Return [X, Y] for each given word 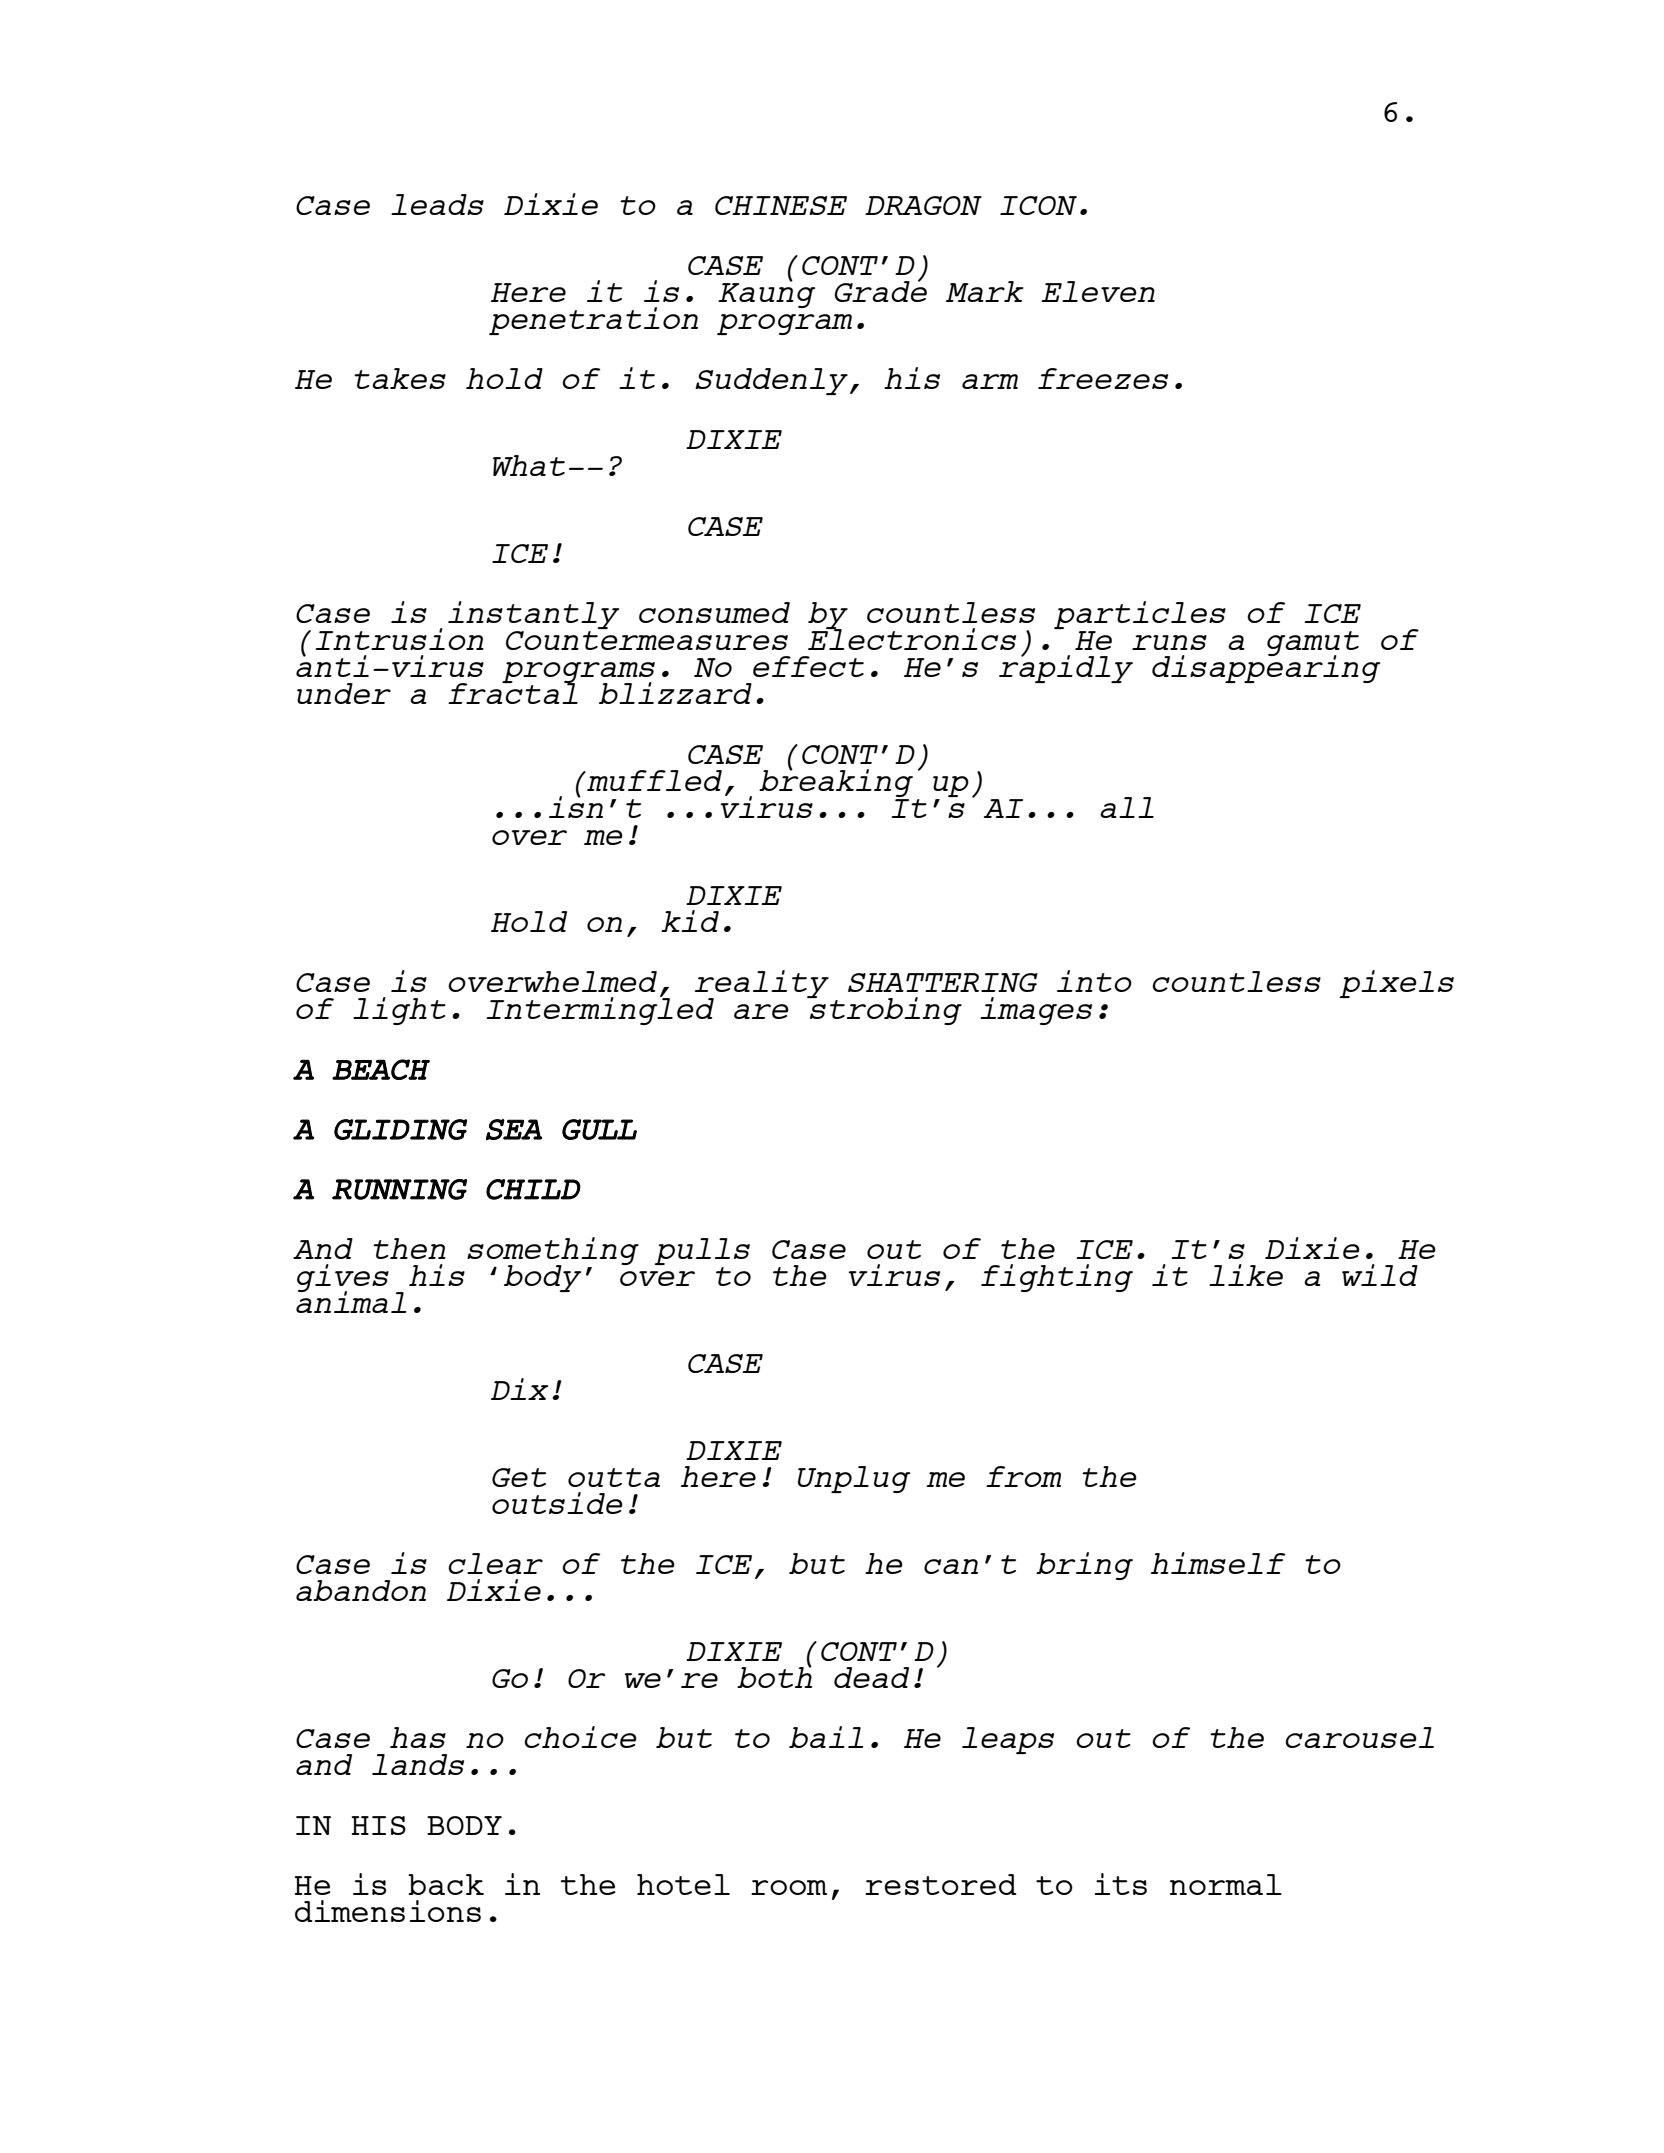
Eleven [1098, 291]
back [446, 1884]
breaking [836, 783]
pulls [702, 1251]
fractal [513, 692]
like [1246, 1275]
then [409, 1248]
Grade [881, 290]
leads [437, 204]
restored [941, 1884]
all [1127, 807]
